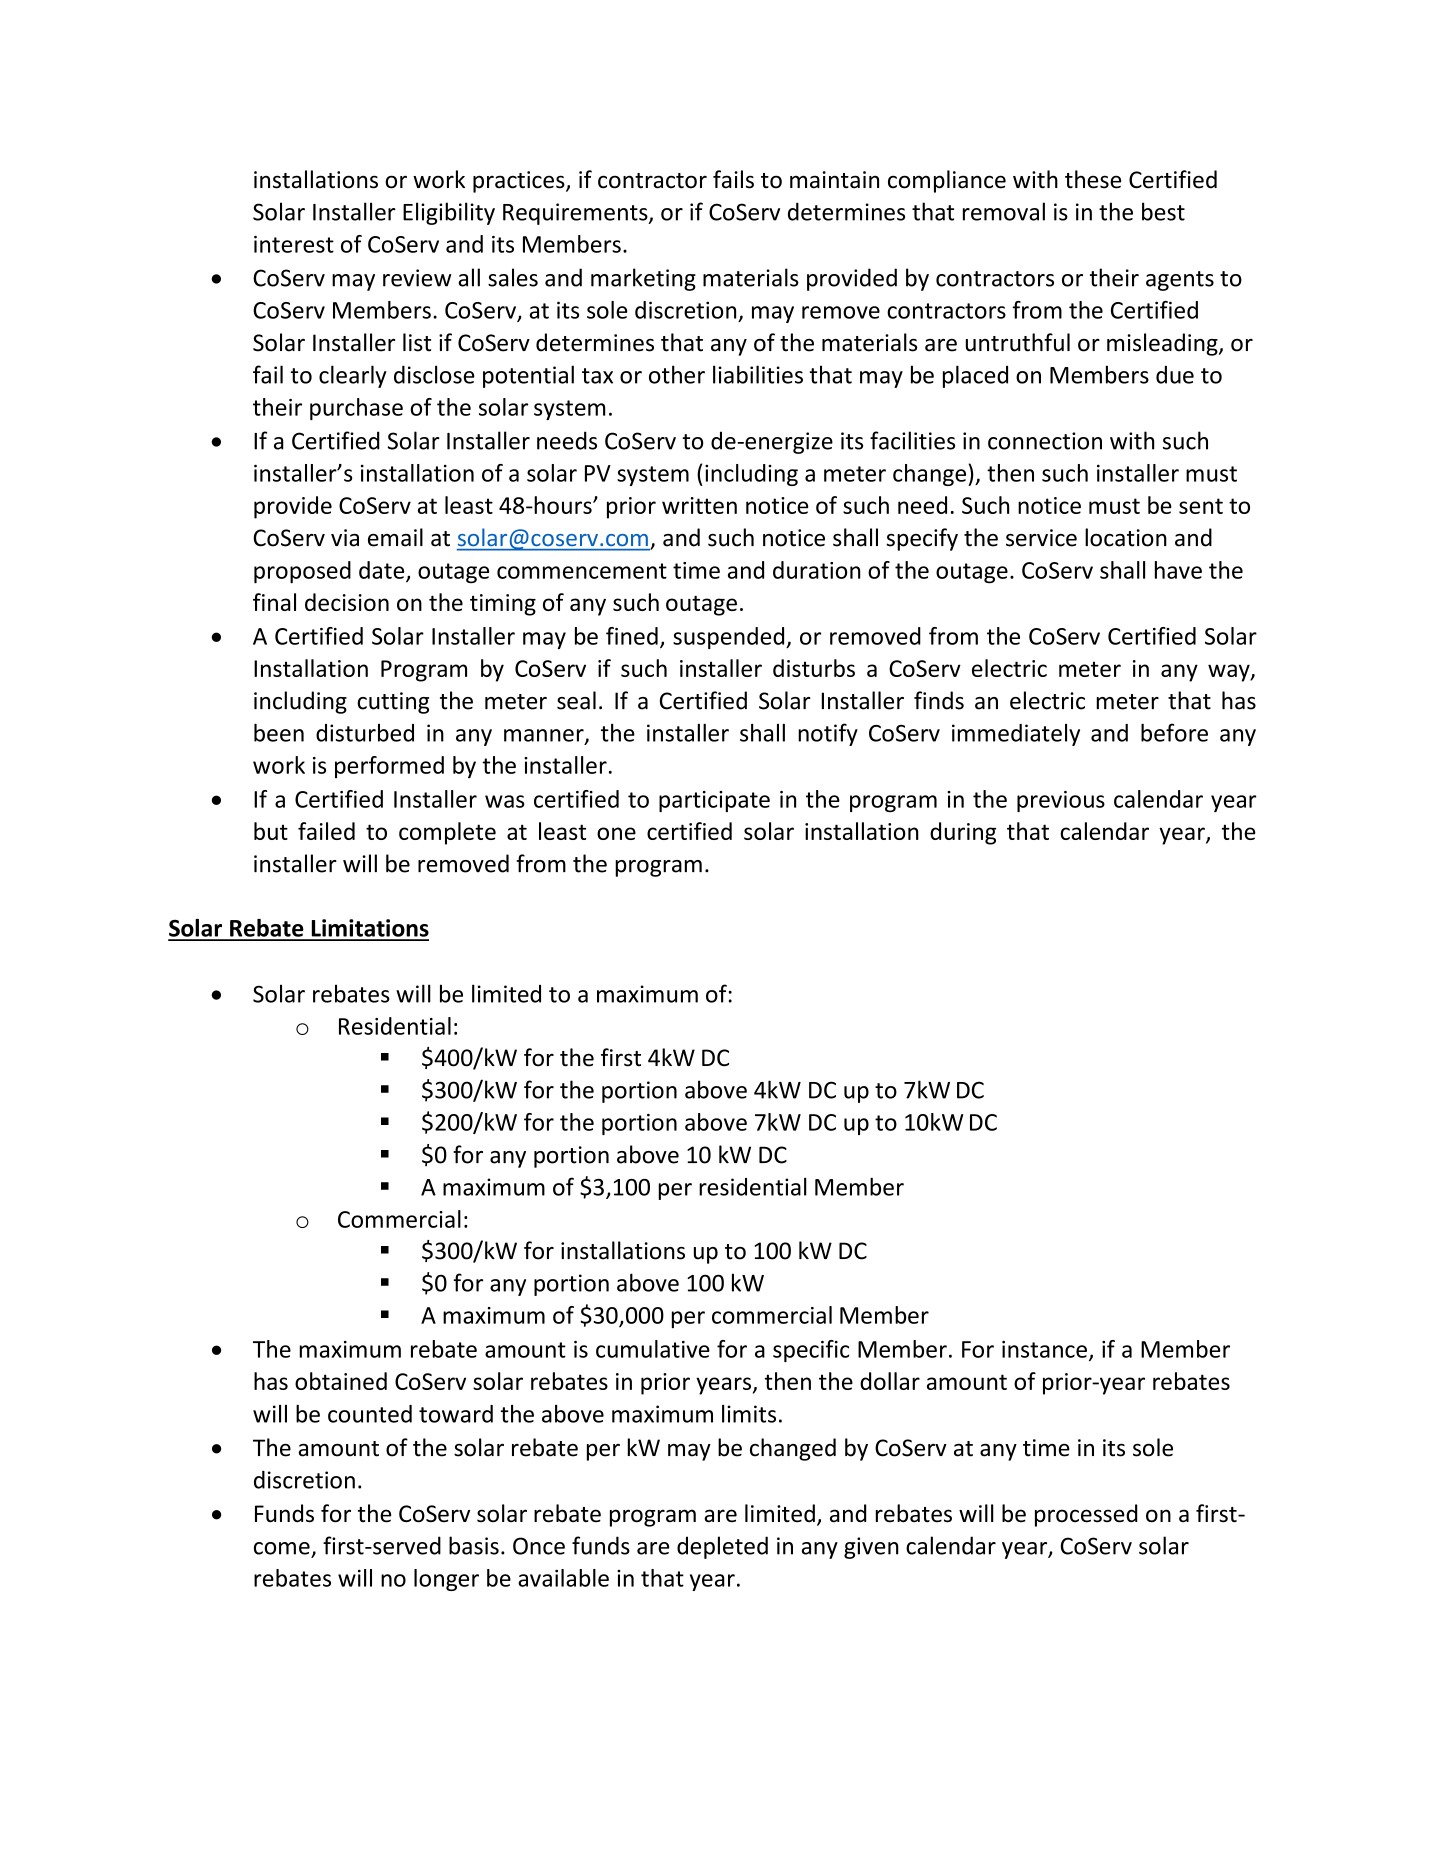 The height and width of the page is (1852, 1431). Describe the element at coordinates (449, 213) in the page. I see `Eligibility` at that location.
